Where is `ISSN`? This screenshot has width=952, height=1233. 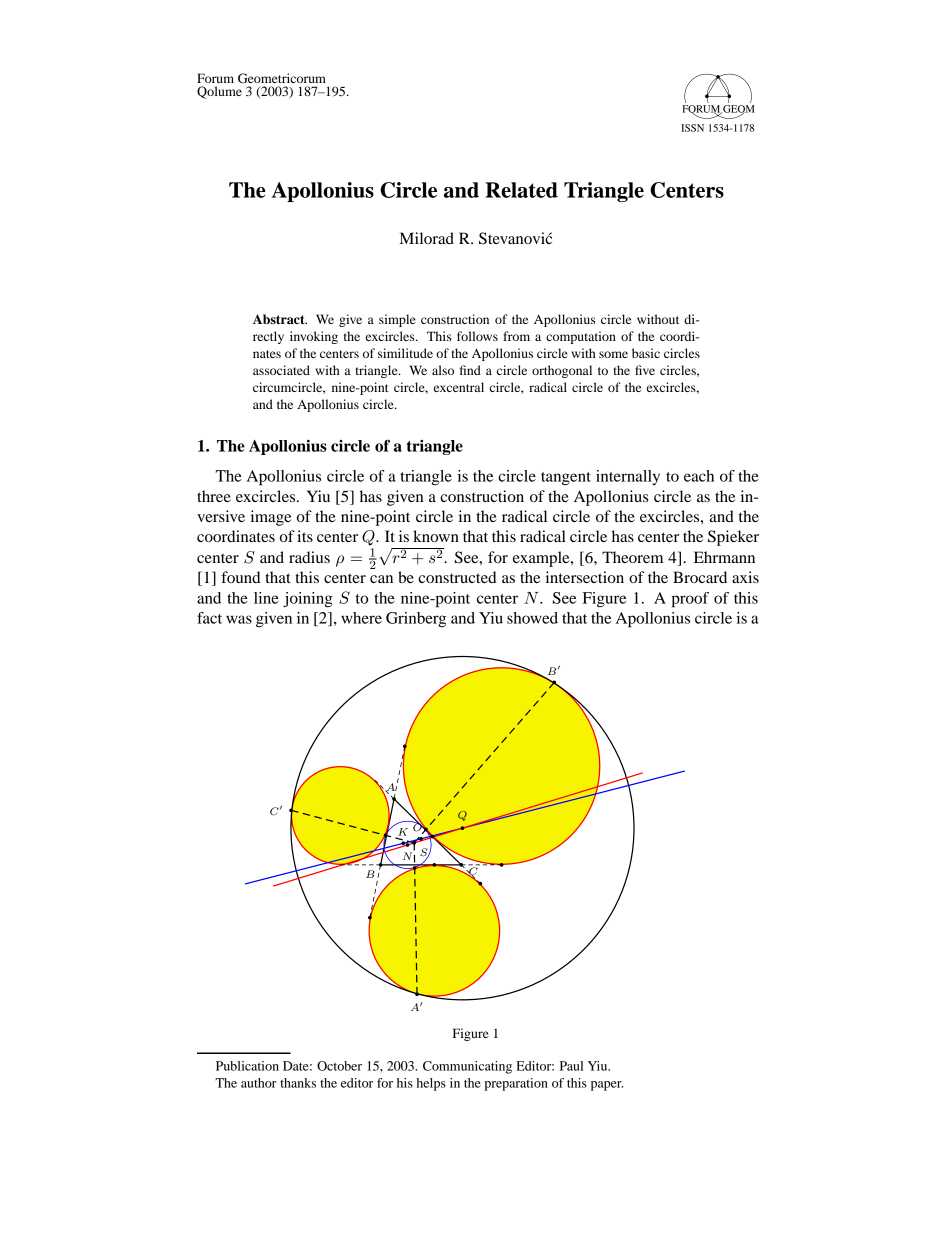 ISSN is located at coordinates (692, 128).
